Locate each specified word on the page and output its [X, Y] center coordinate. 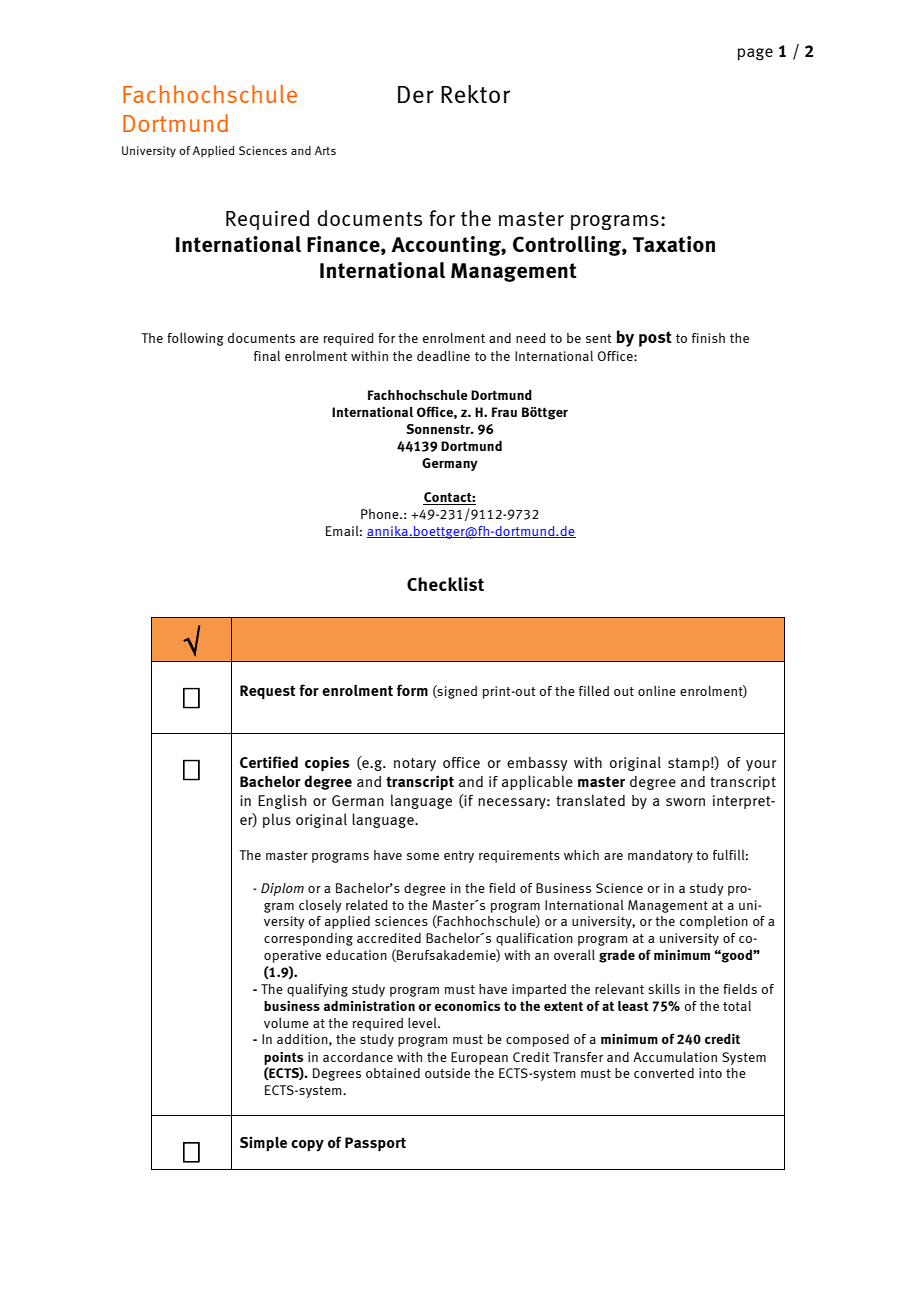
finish [708, 338]
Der [416, 94]
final [267, 355]
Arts [325, 150]
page [755, 54]
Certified [269, 762]
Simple [263, 1144]
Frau [504, 412]
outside [447, 1073]
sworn [685, 802]
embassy [537, 764]
